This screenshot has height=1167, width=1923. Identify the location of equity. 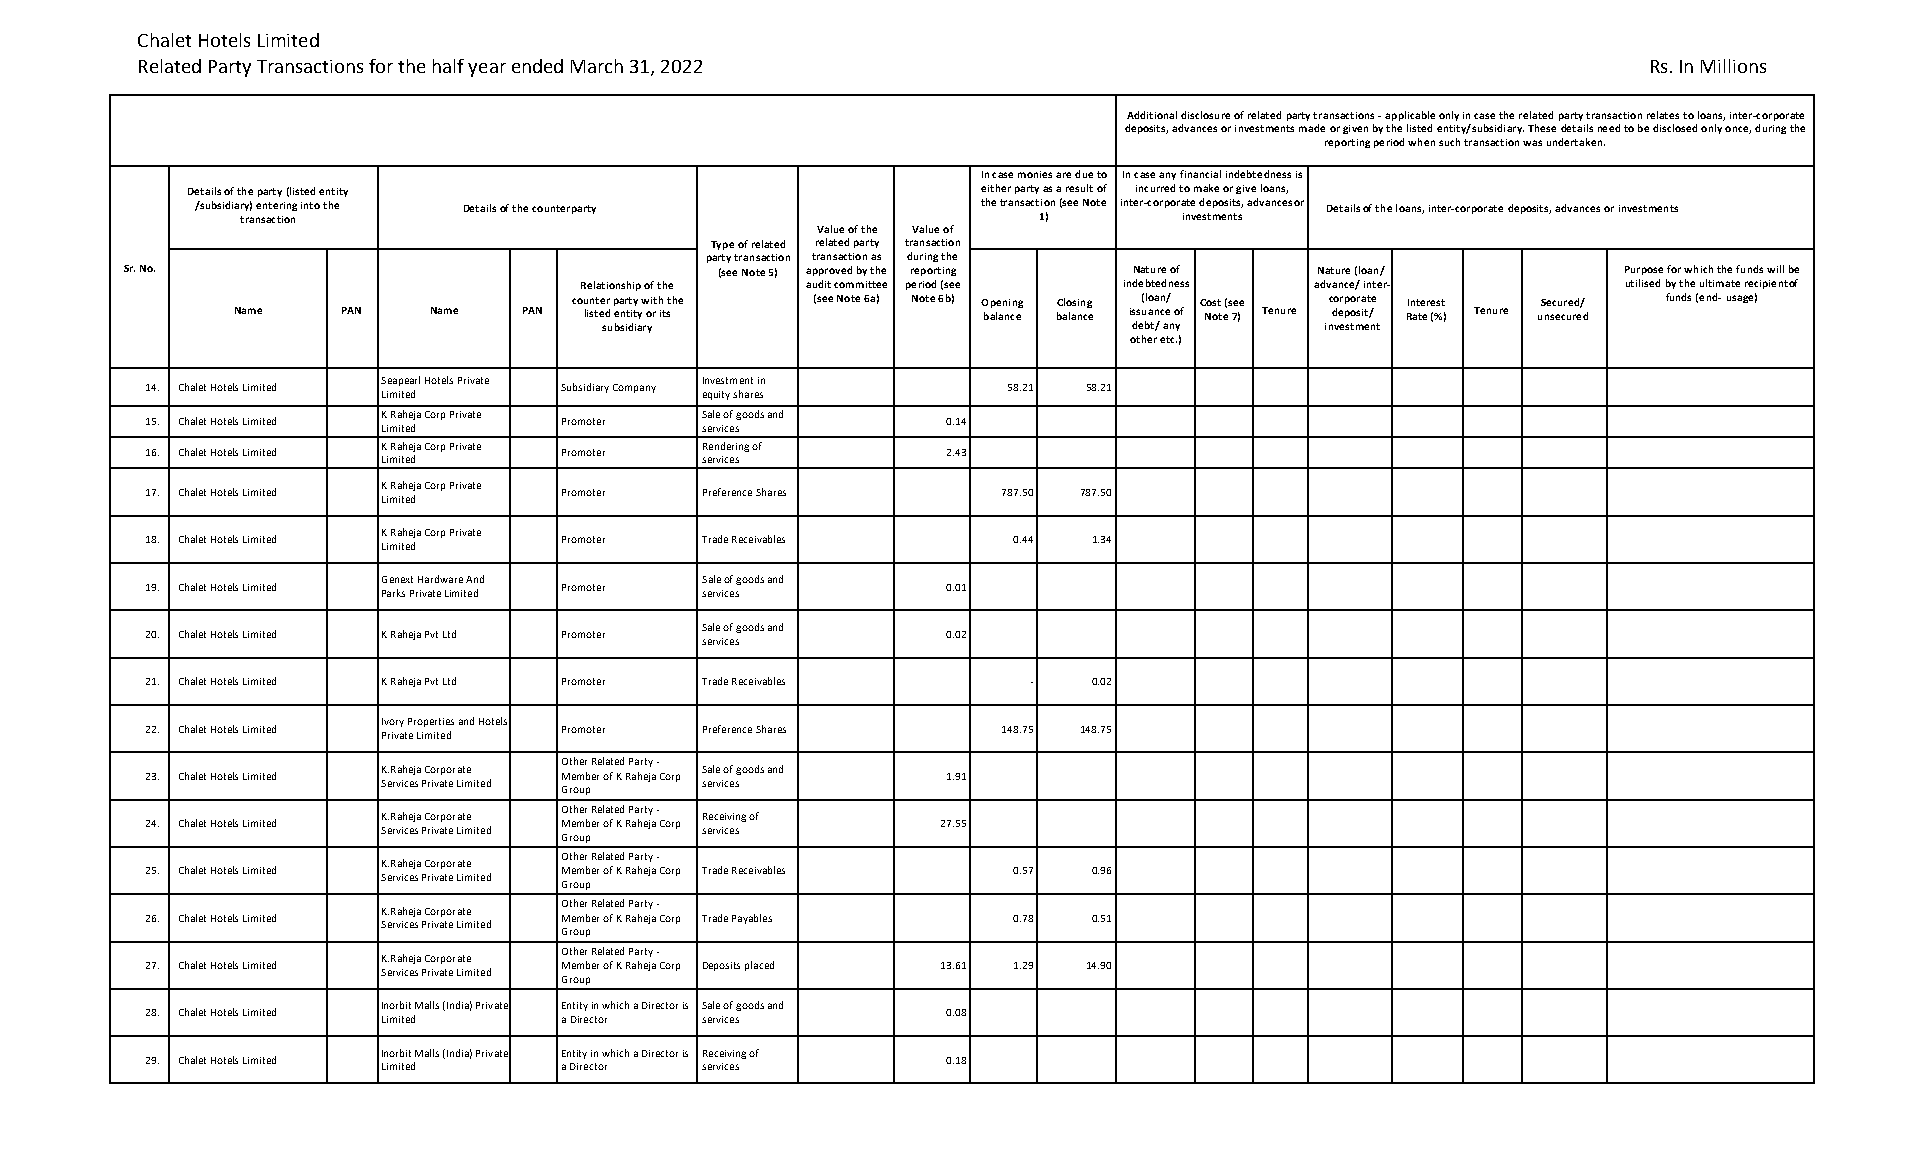
(716, 395).
